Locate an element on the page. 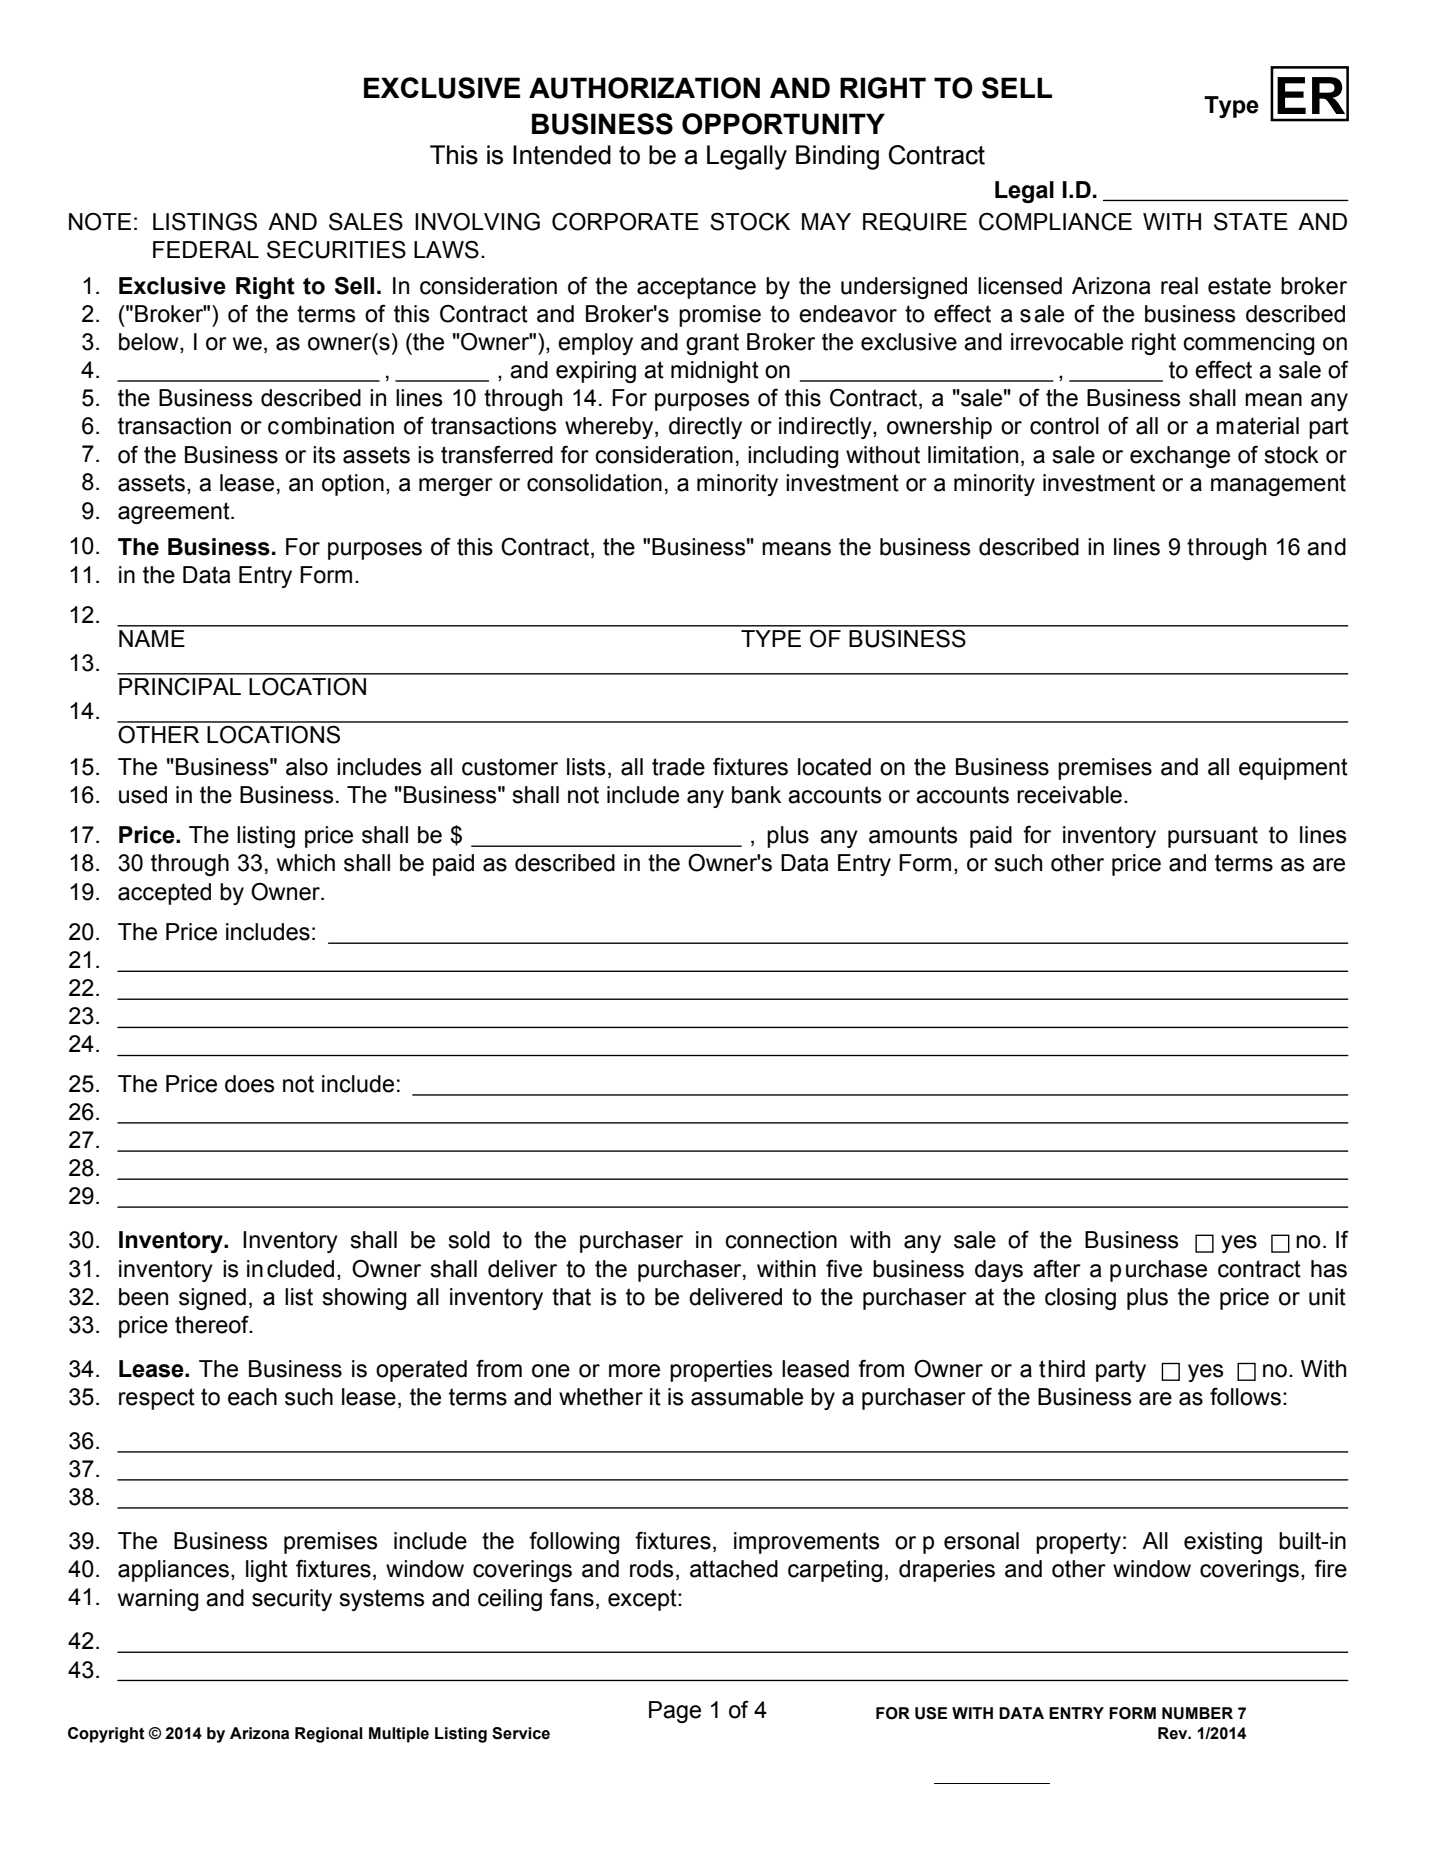 The height and width of the document is (1853, 1432). NUMBER is located at coordinates (1197, 1713).
